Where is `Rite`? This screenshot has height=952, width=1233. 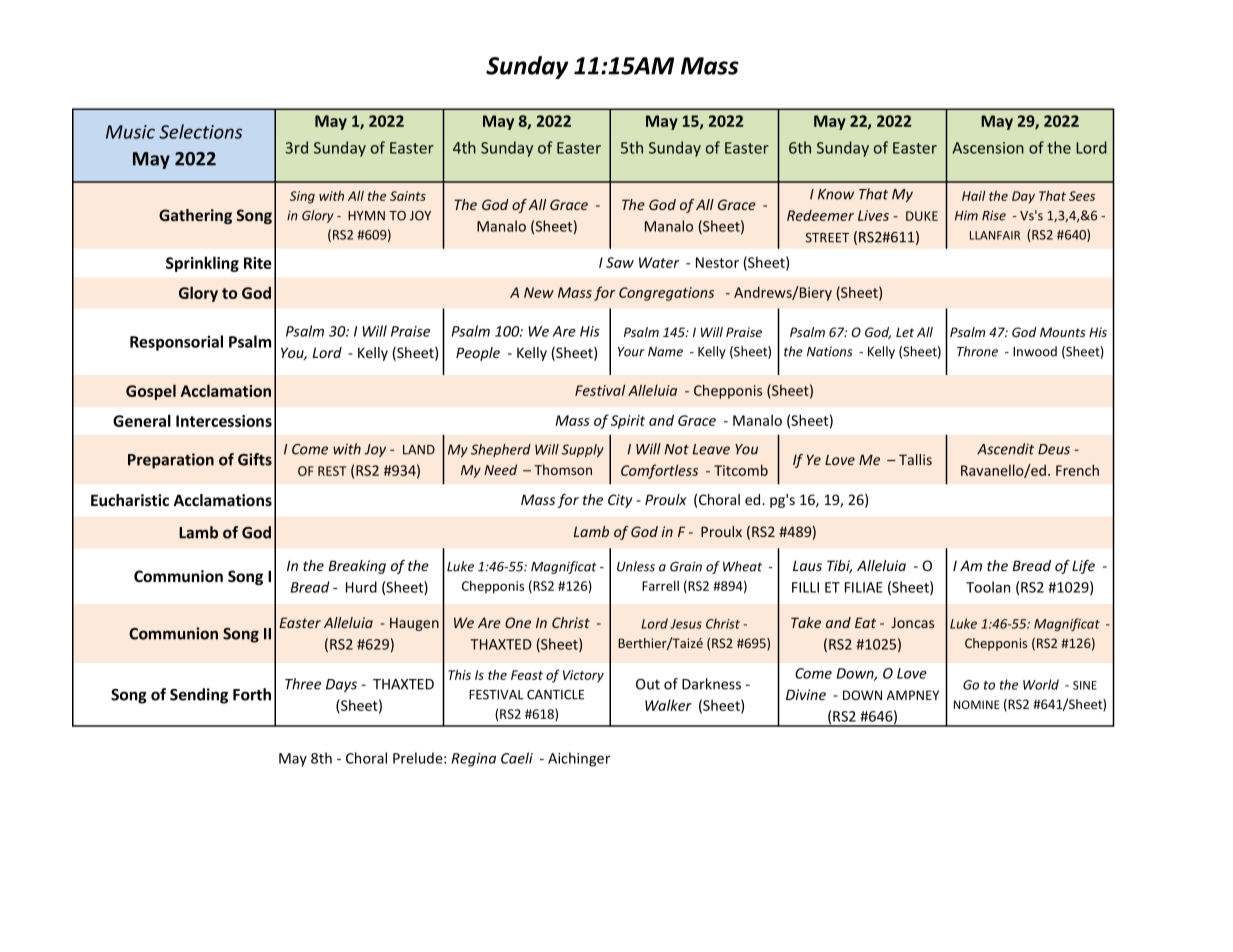
Rite is located at coordinates (258, 263).
